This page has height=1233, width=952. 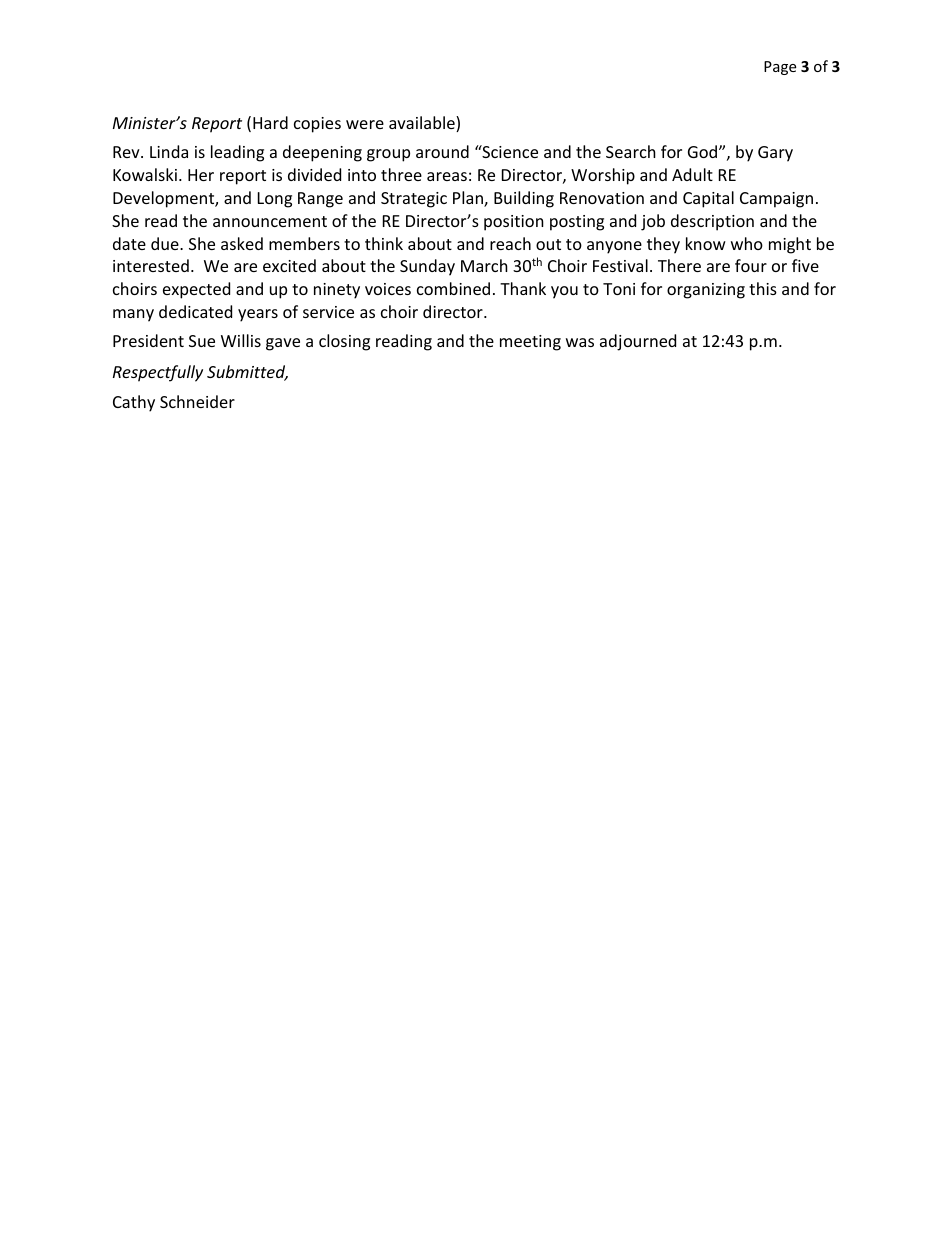 I want to click on Hard, so click(x=270, y=122).
